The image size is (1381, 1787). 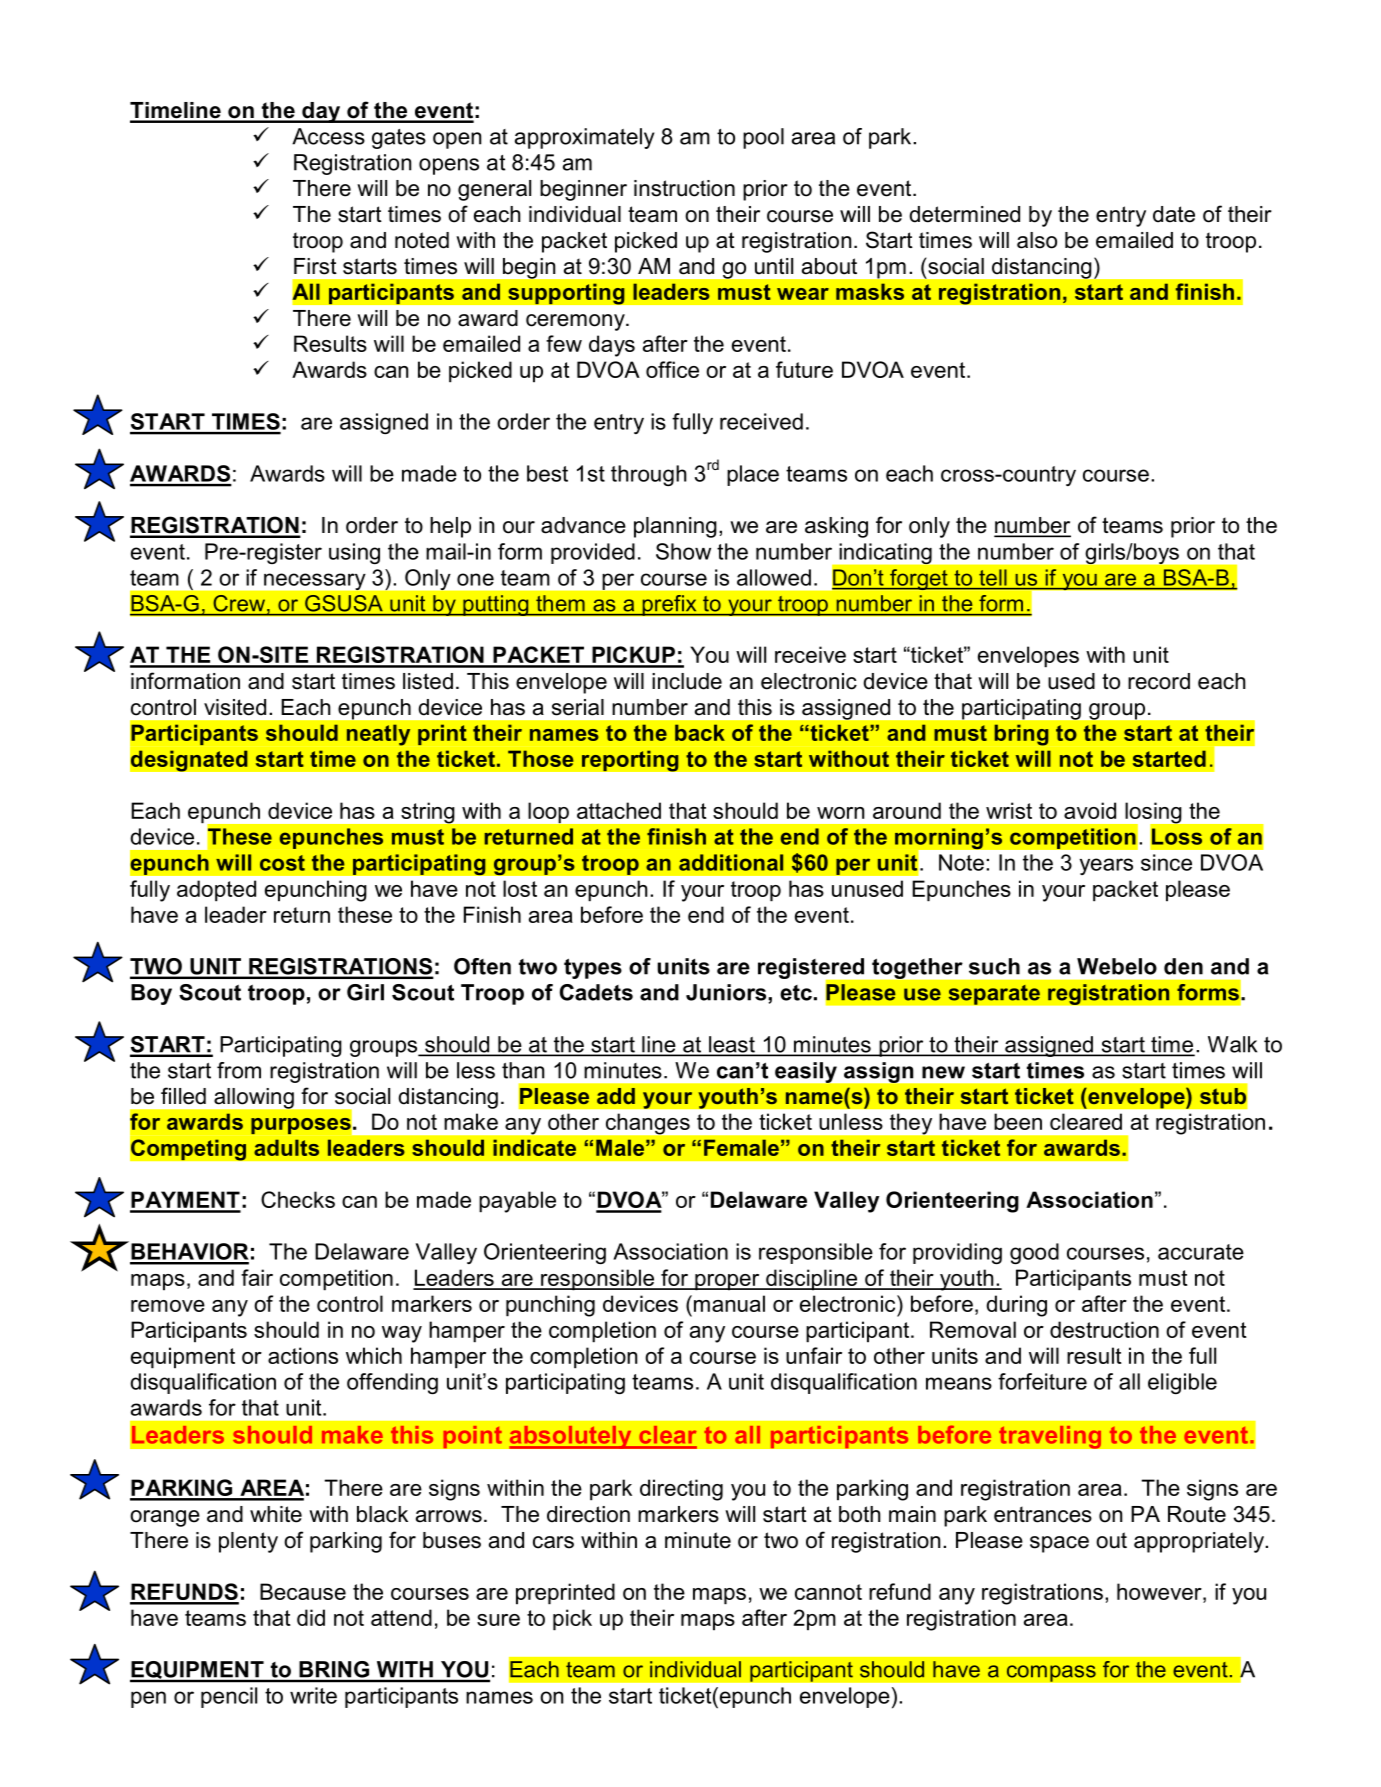 What do you see at coordinates (828, 1592) in the screenshot?
I see `cannot` at bounding box center [828, 1592].
